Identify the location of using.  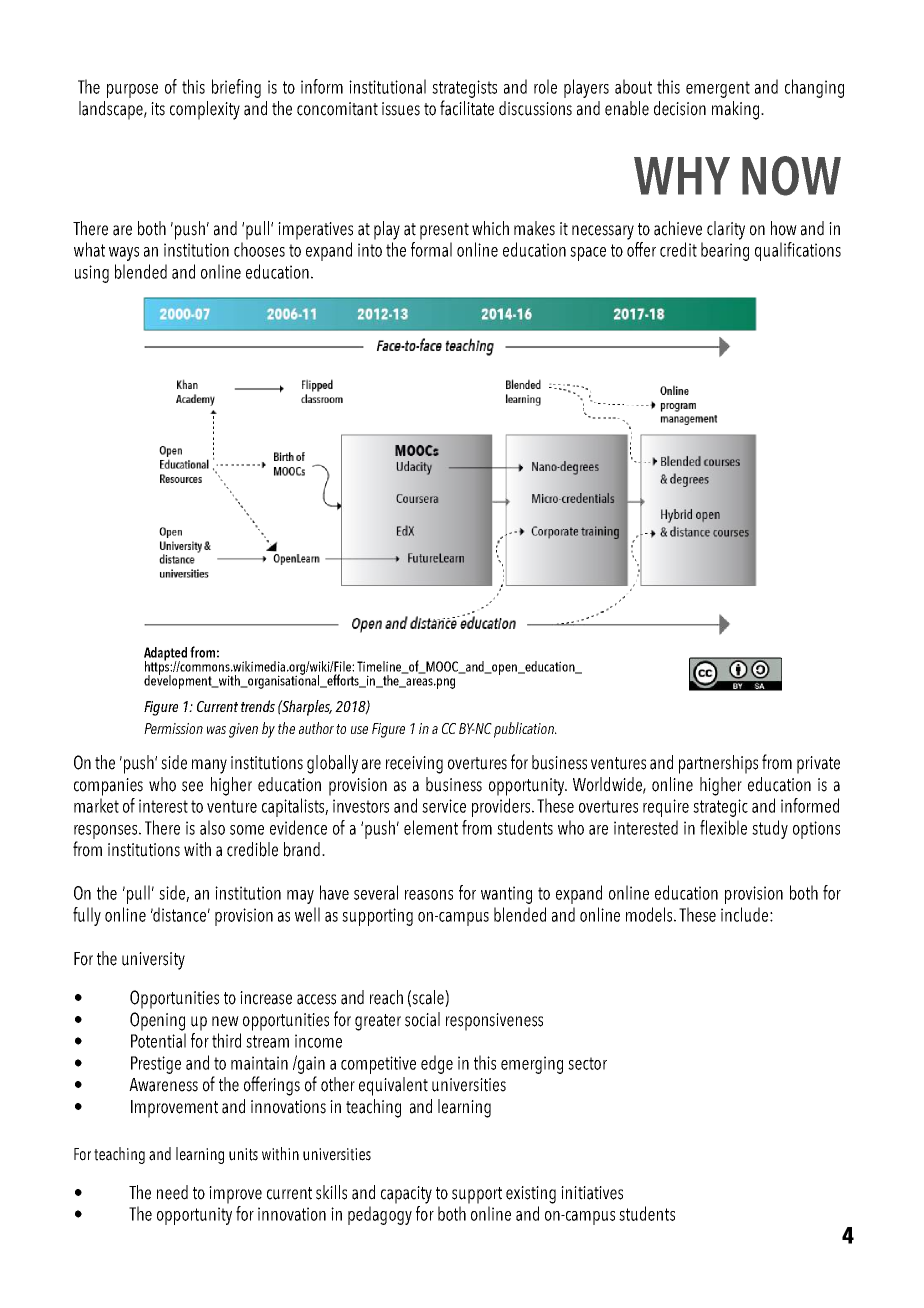
(92, 274).
